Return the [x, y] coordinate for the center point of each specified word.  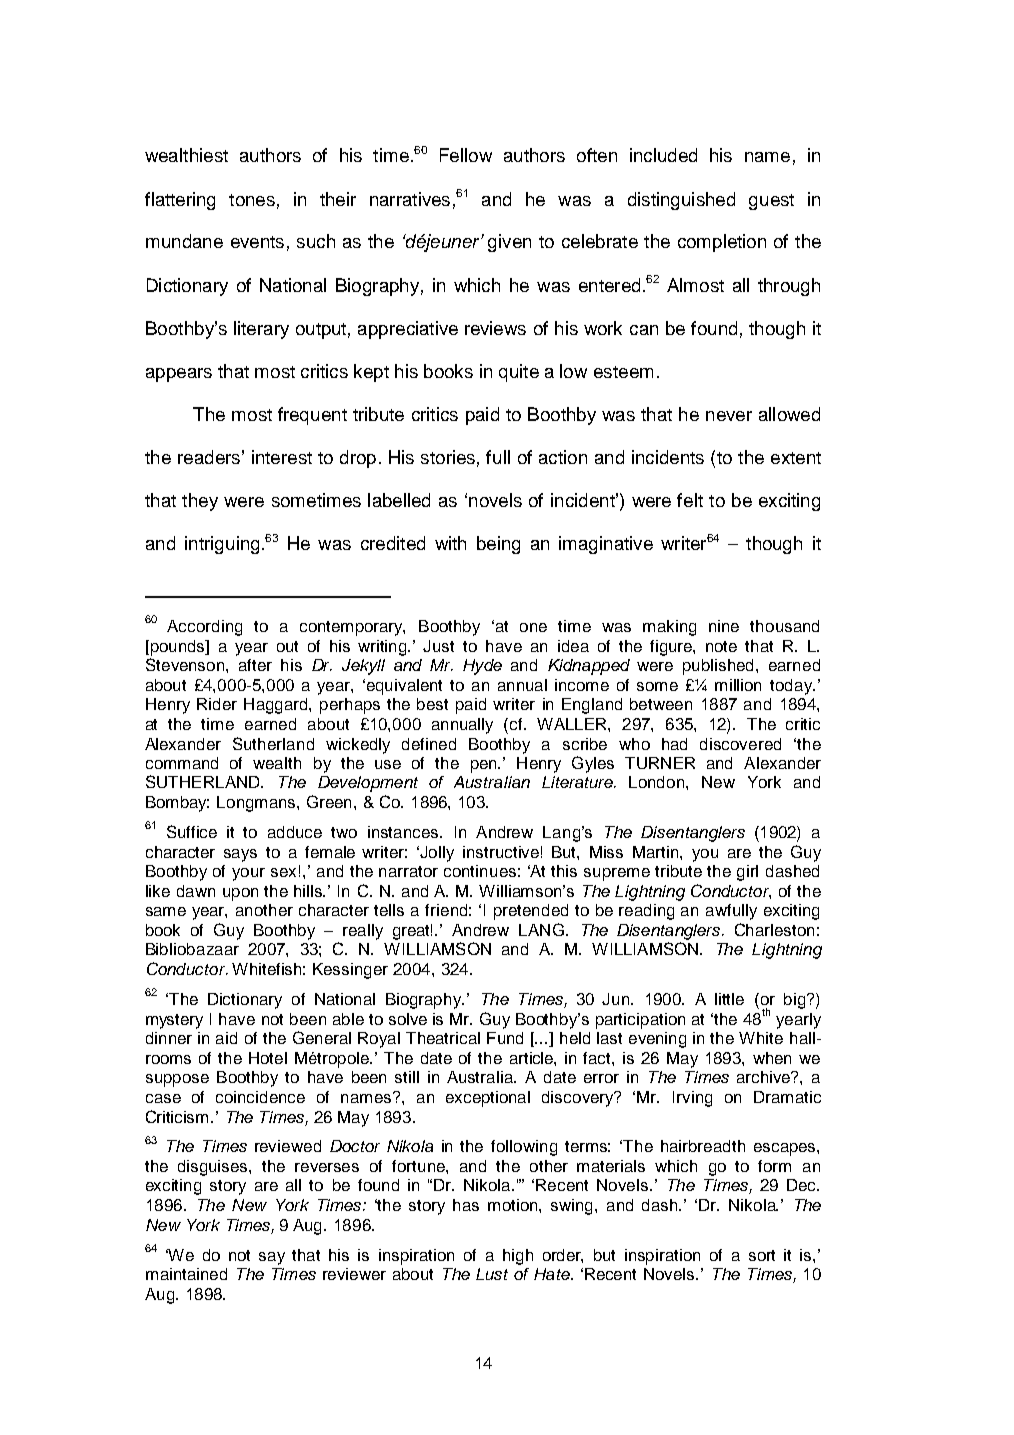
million [738, 685]
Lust [492, 1274]
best [432, 704]
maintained [186, 1274]
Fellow [466, 155]
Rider [217, 704]
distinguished [681, 201]
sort [762, 1255]
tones [252, 200]
